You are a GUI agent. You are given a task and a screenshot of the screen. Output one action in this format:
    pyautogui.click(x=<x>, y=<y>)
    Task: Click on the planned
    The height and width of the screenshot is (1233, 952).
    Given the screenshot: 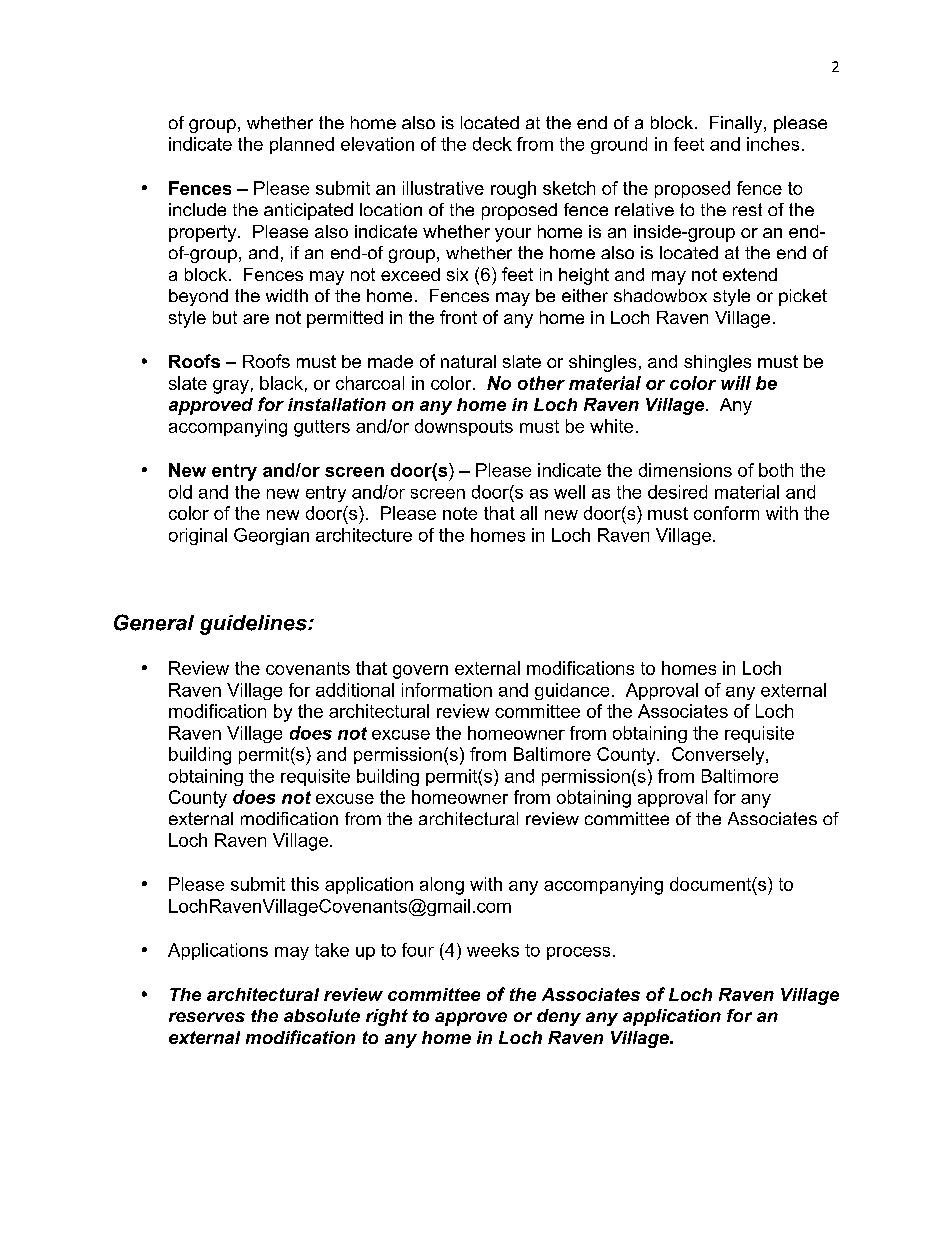 What is the action you would take?
    pyautogui.click(x=302, y=145)
